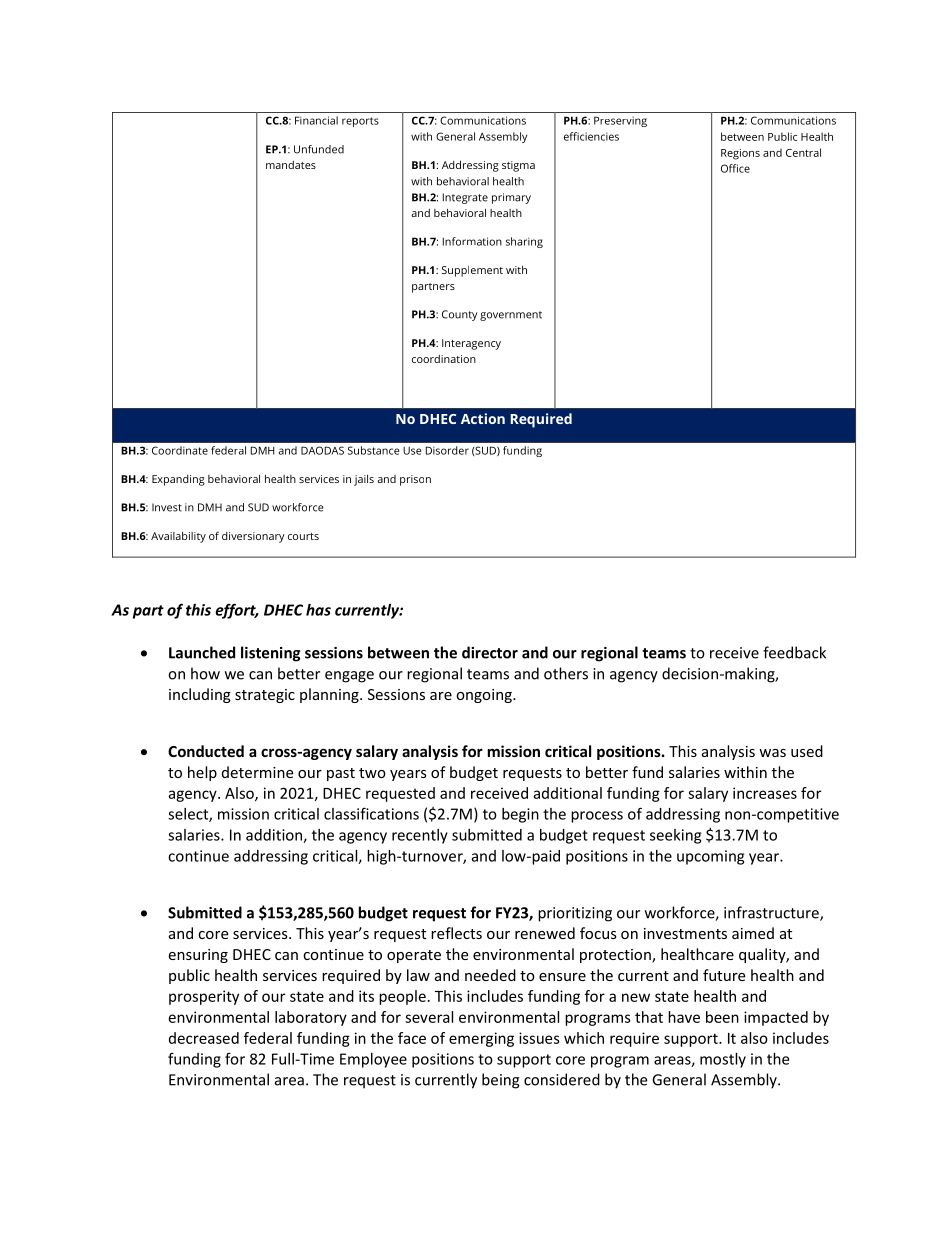  What do you see at coordinates (291, 165) in the document?
I see `mandates` at bounding box center [291, 165].
